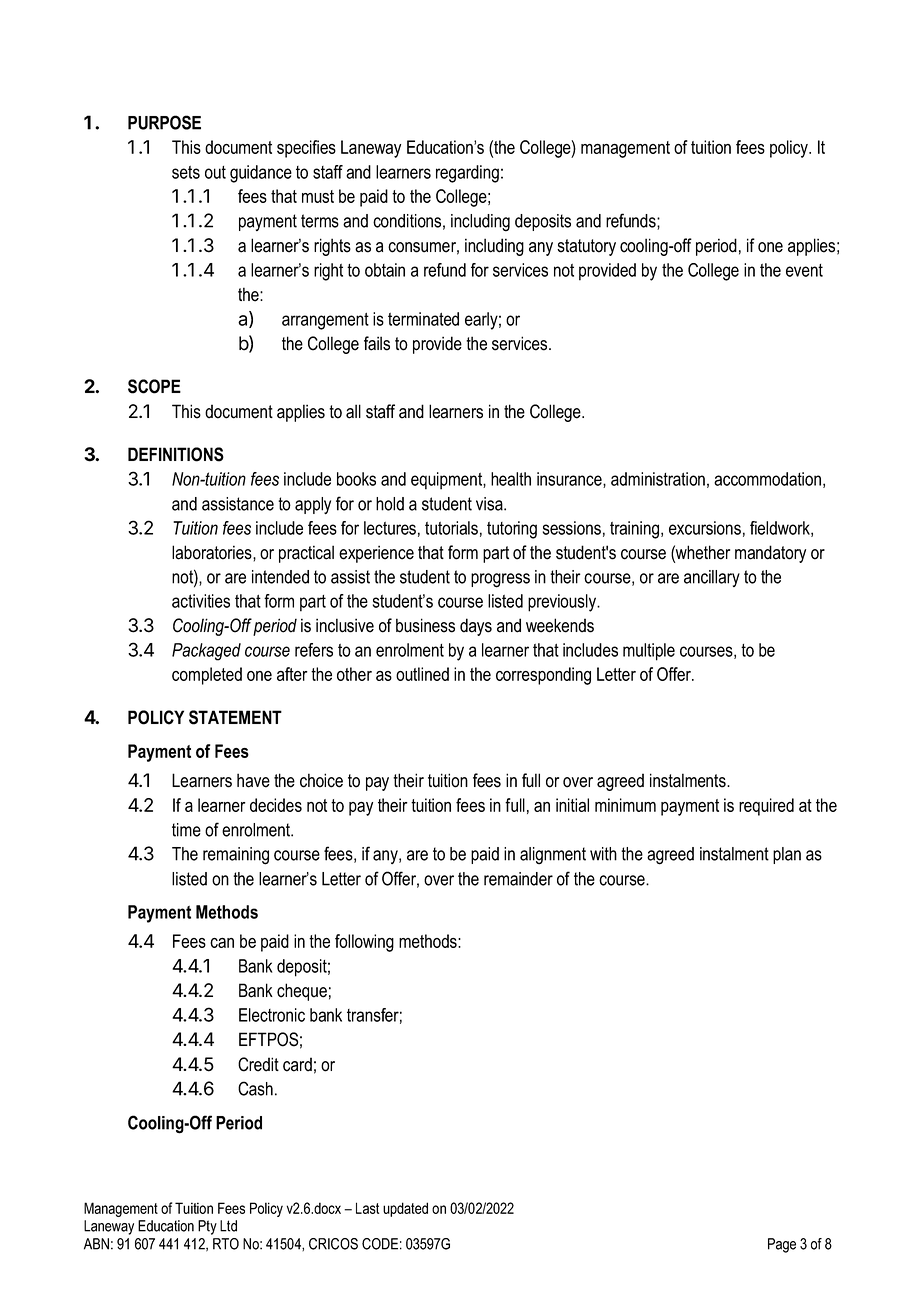 This screenshot has width=924, height=1308. I want to click on sets, so click(186, 172).
